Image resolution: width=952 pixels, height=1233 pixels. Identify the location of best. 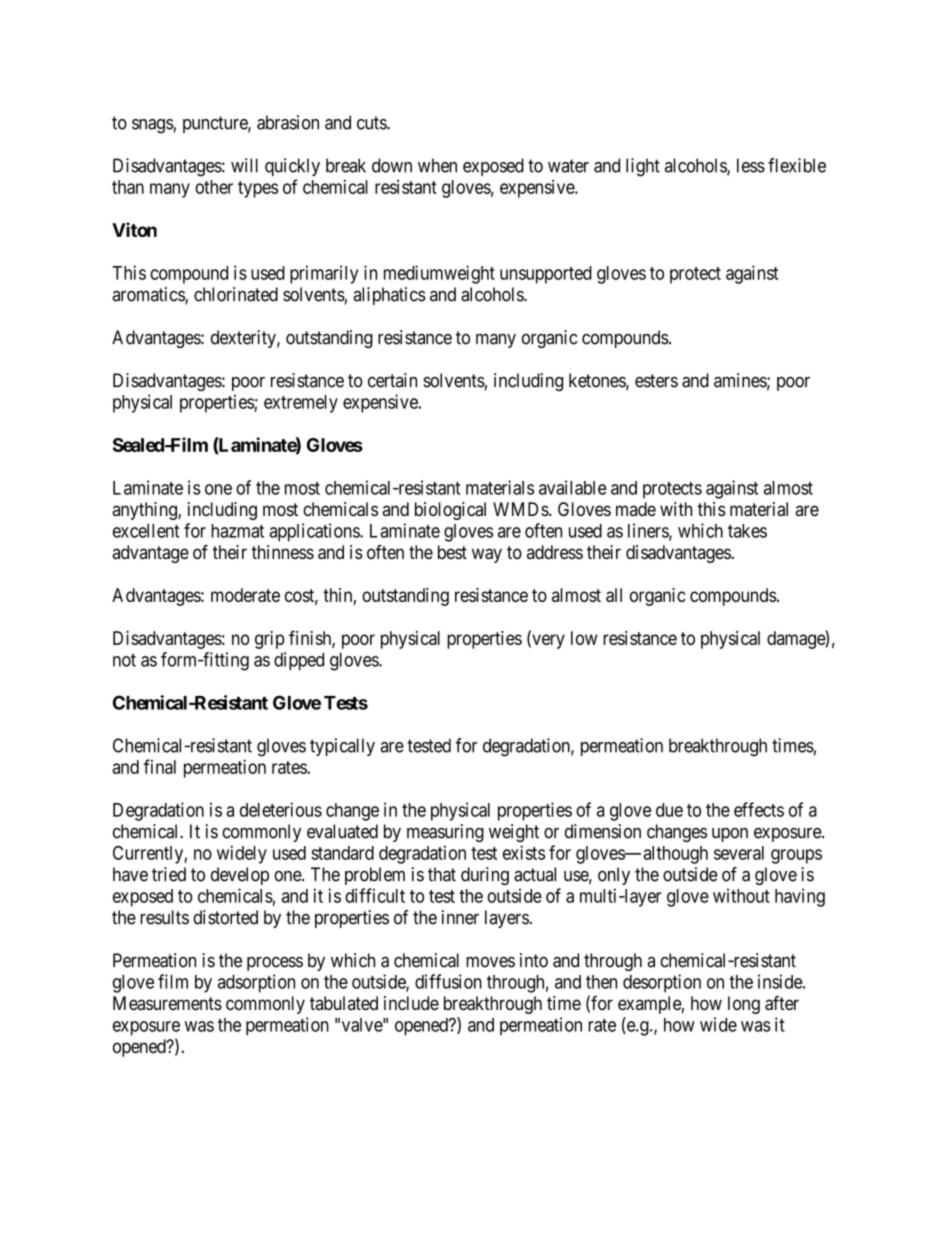
(452, 552).
